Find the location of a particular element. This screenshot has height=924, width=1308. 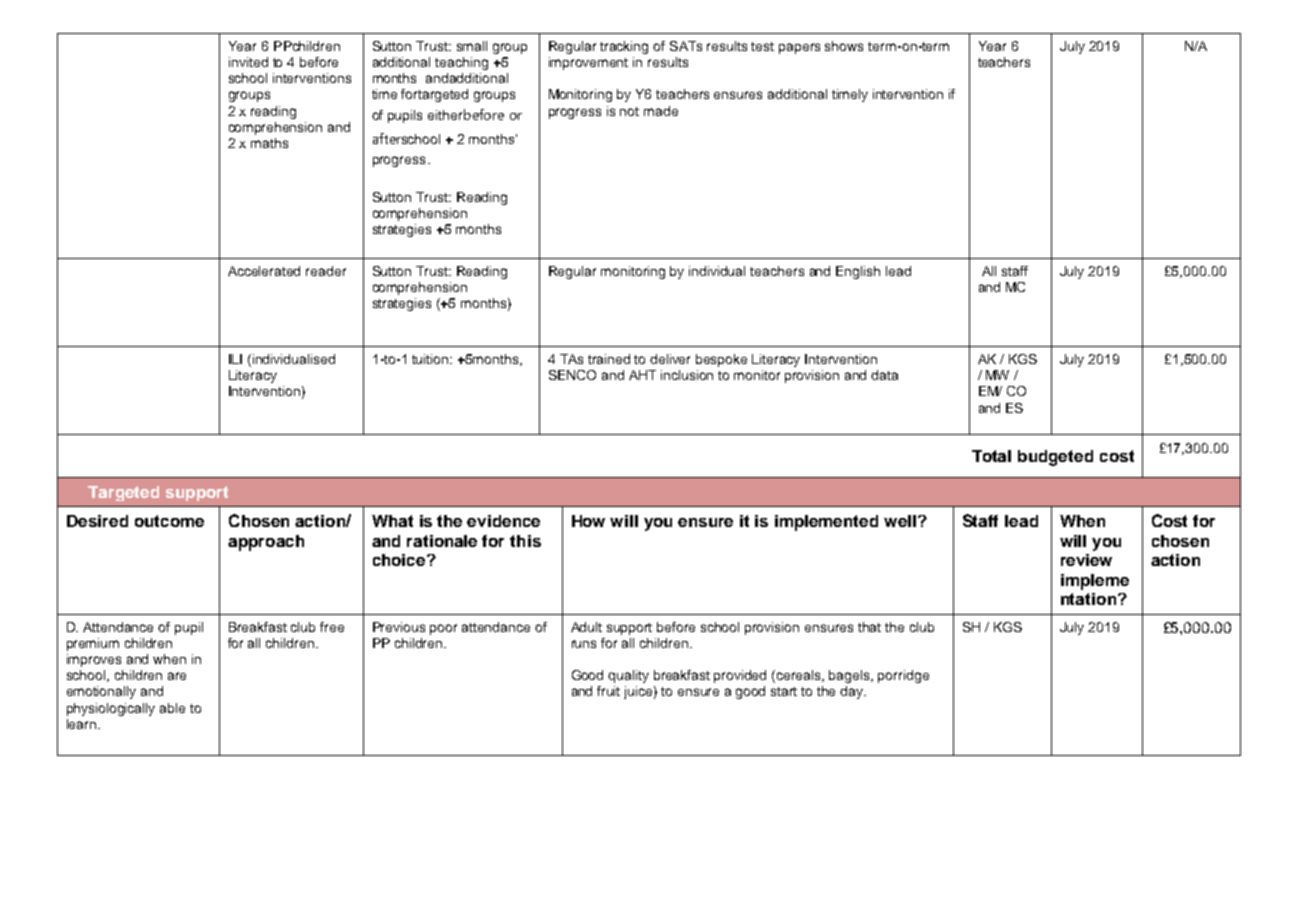

Accelerated is located at coordinates (264, 271).
